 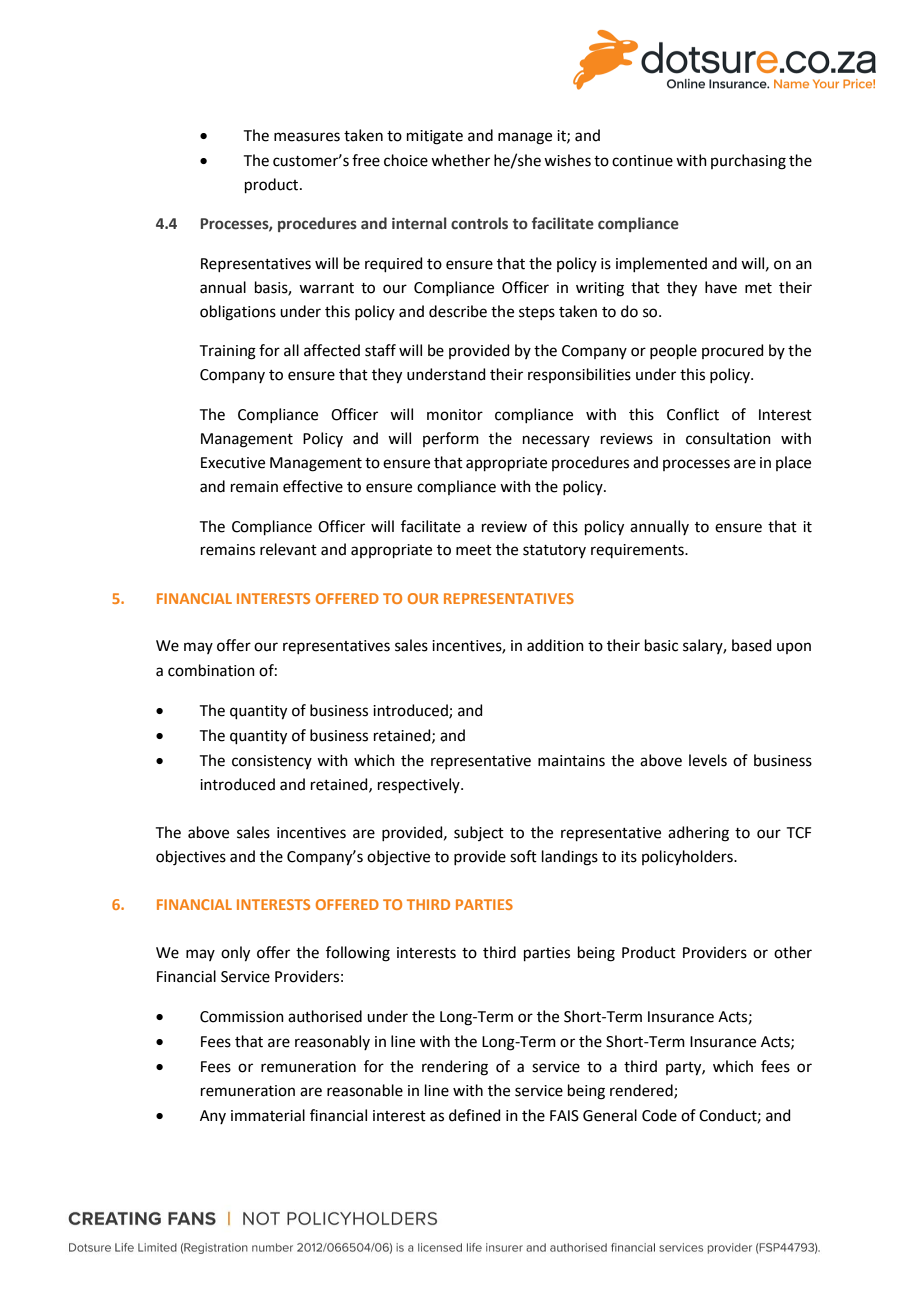 What do you see at coordinates (748, 162) in the screenshot?
I see `purchasing` at bounding box center [748, 162].
